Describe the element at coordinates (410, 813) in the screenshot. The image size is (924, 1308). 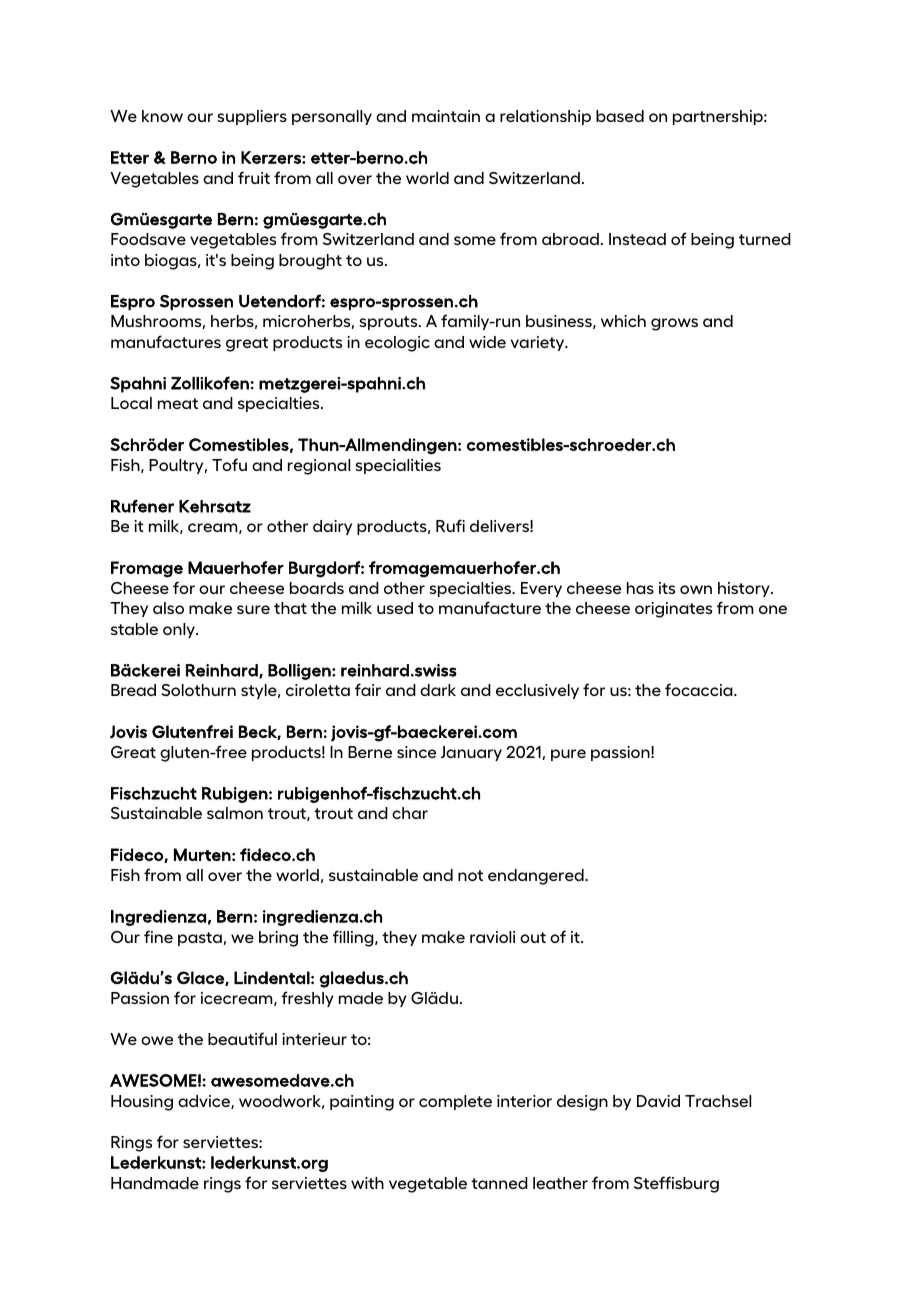
I see `char` at that location.
